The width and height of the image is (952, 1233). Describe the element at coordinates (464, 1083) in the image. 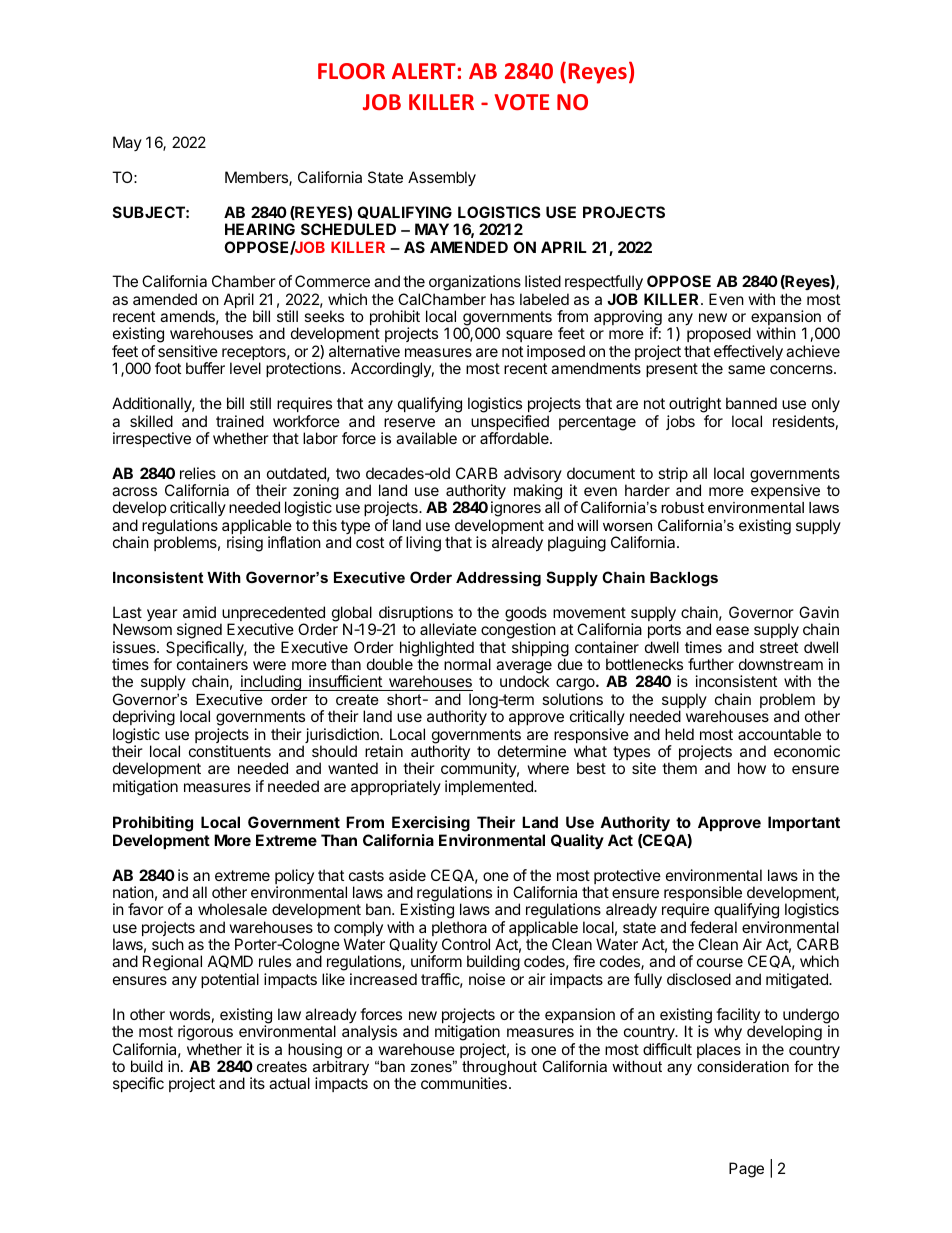

I see `communities` at that location.
